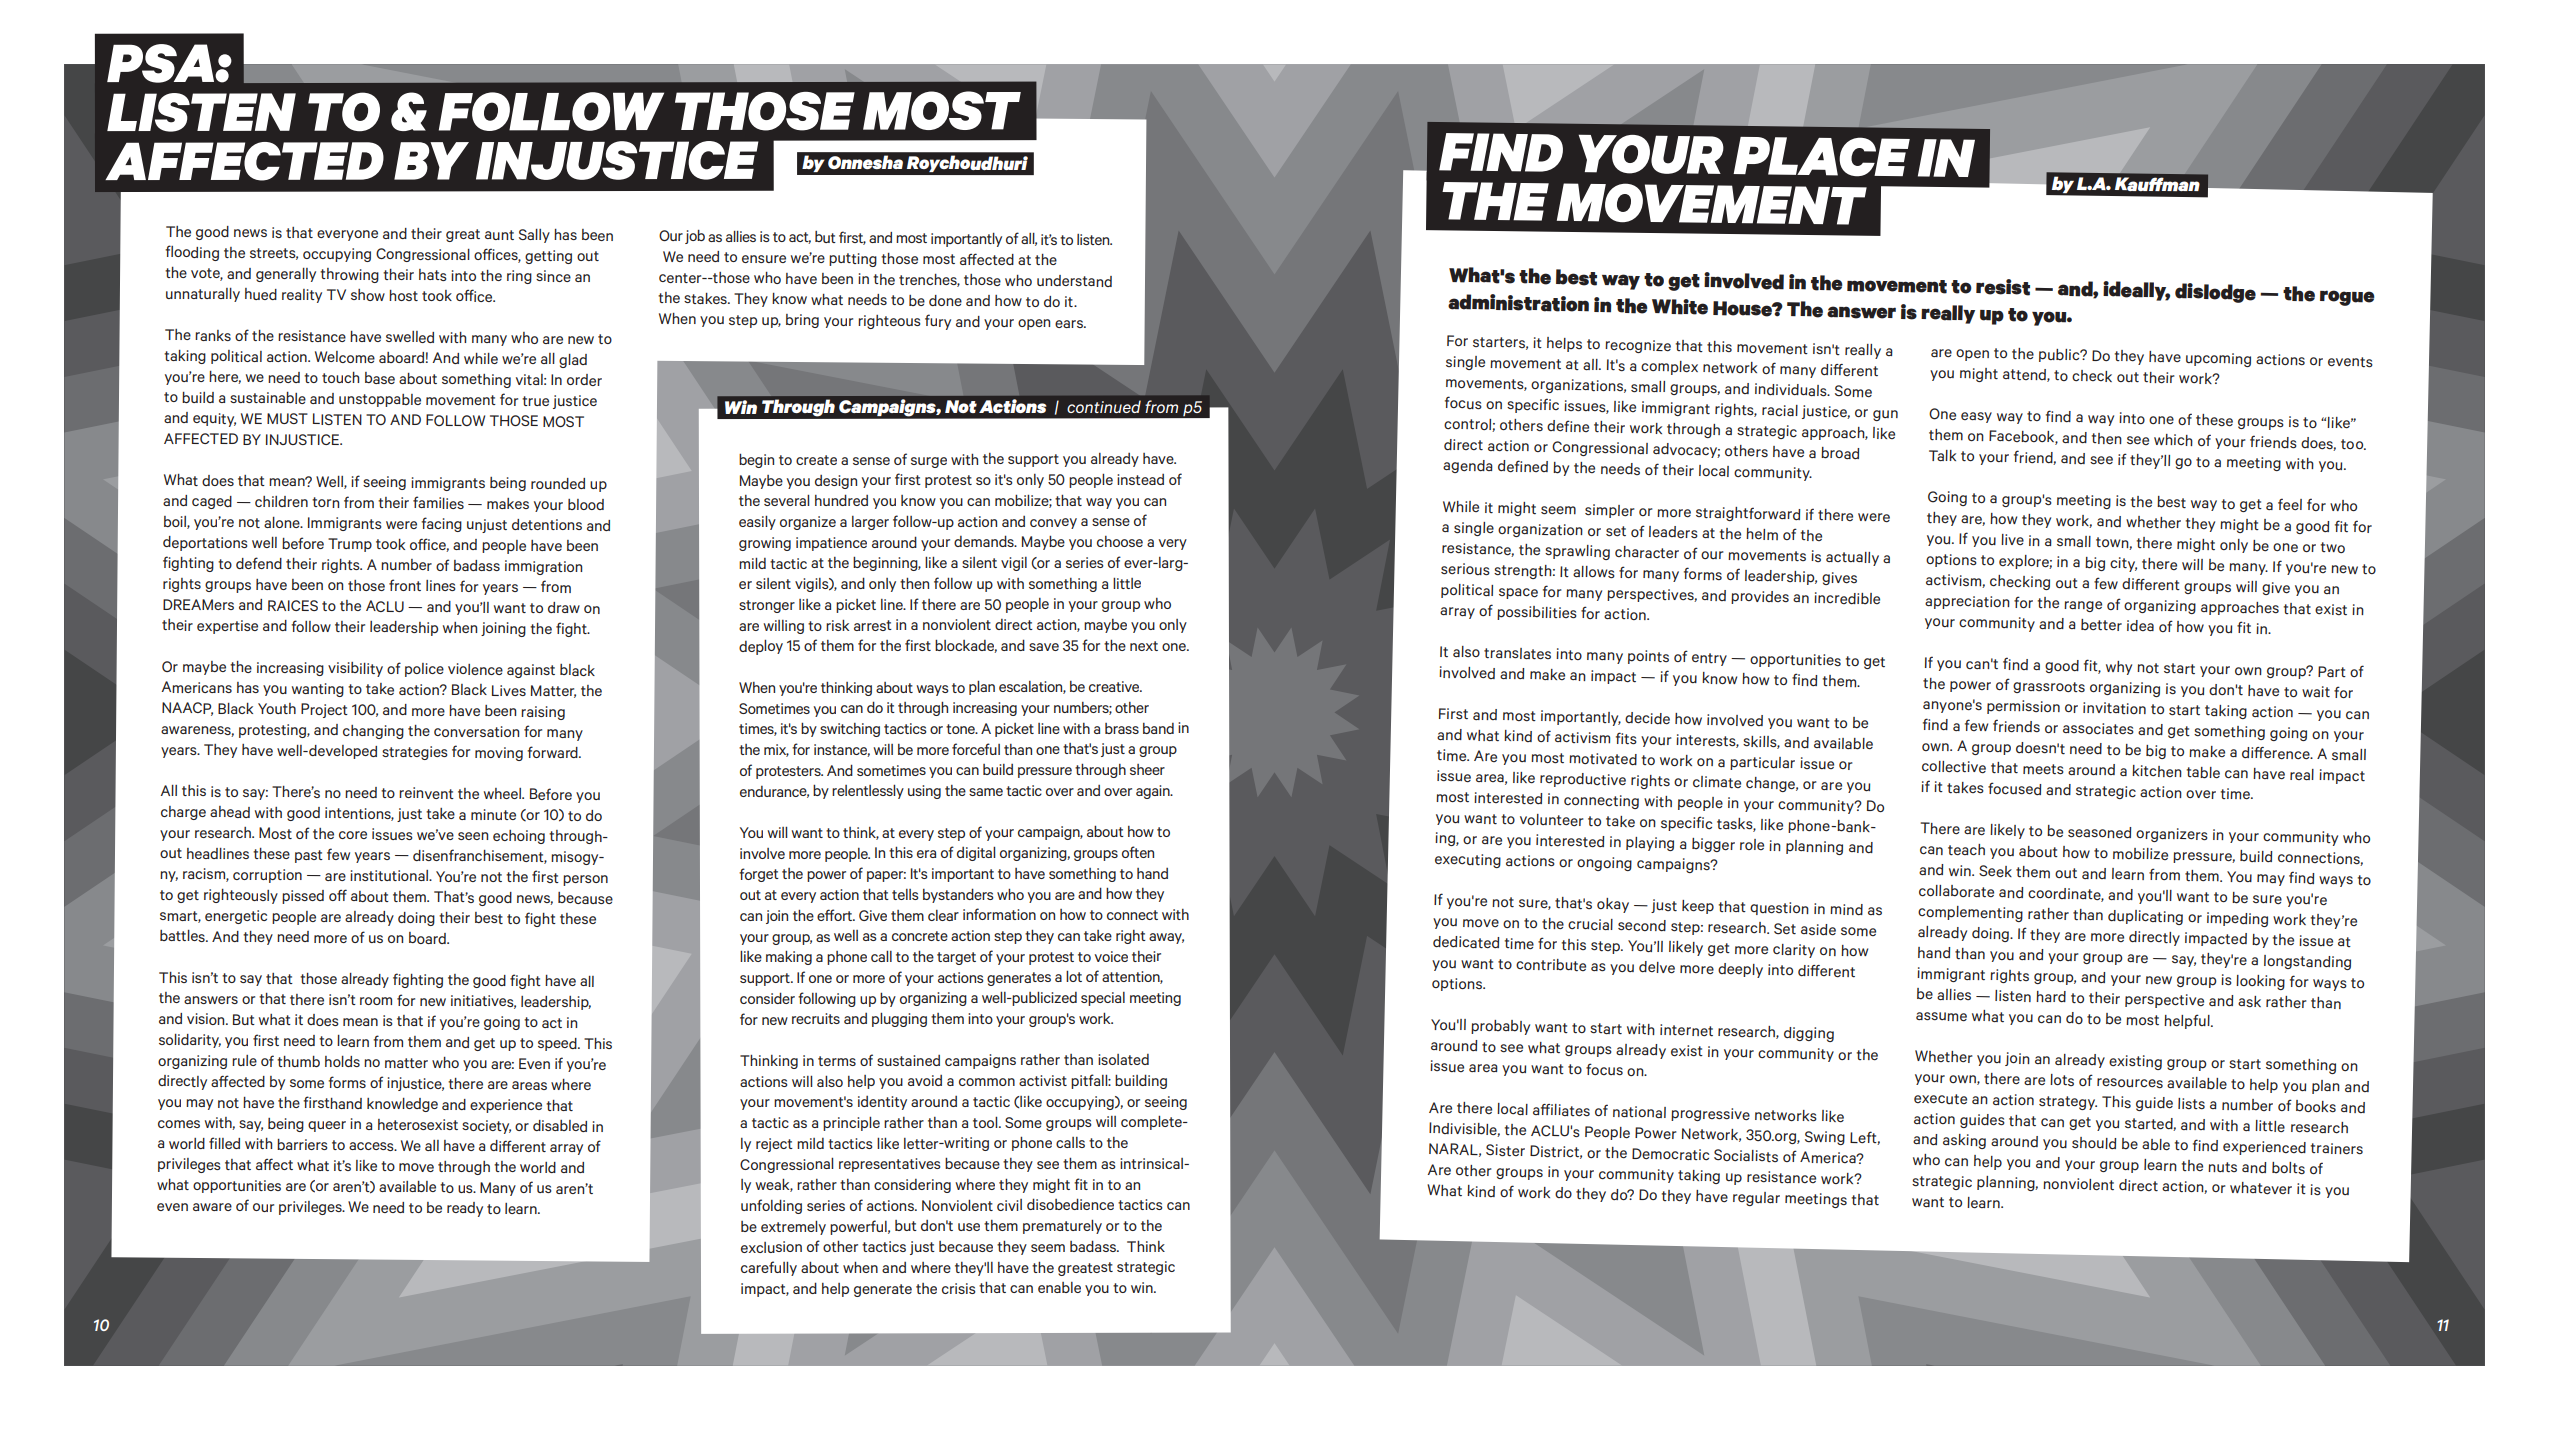 This screenshot has width=2549, height=1430. What do you see at coordinates (1821, 157) in the screenshot?
I see `PLACE` at bounding box center [1821, 157].
